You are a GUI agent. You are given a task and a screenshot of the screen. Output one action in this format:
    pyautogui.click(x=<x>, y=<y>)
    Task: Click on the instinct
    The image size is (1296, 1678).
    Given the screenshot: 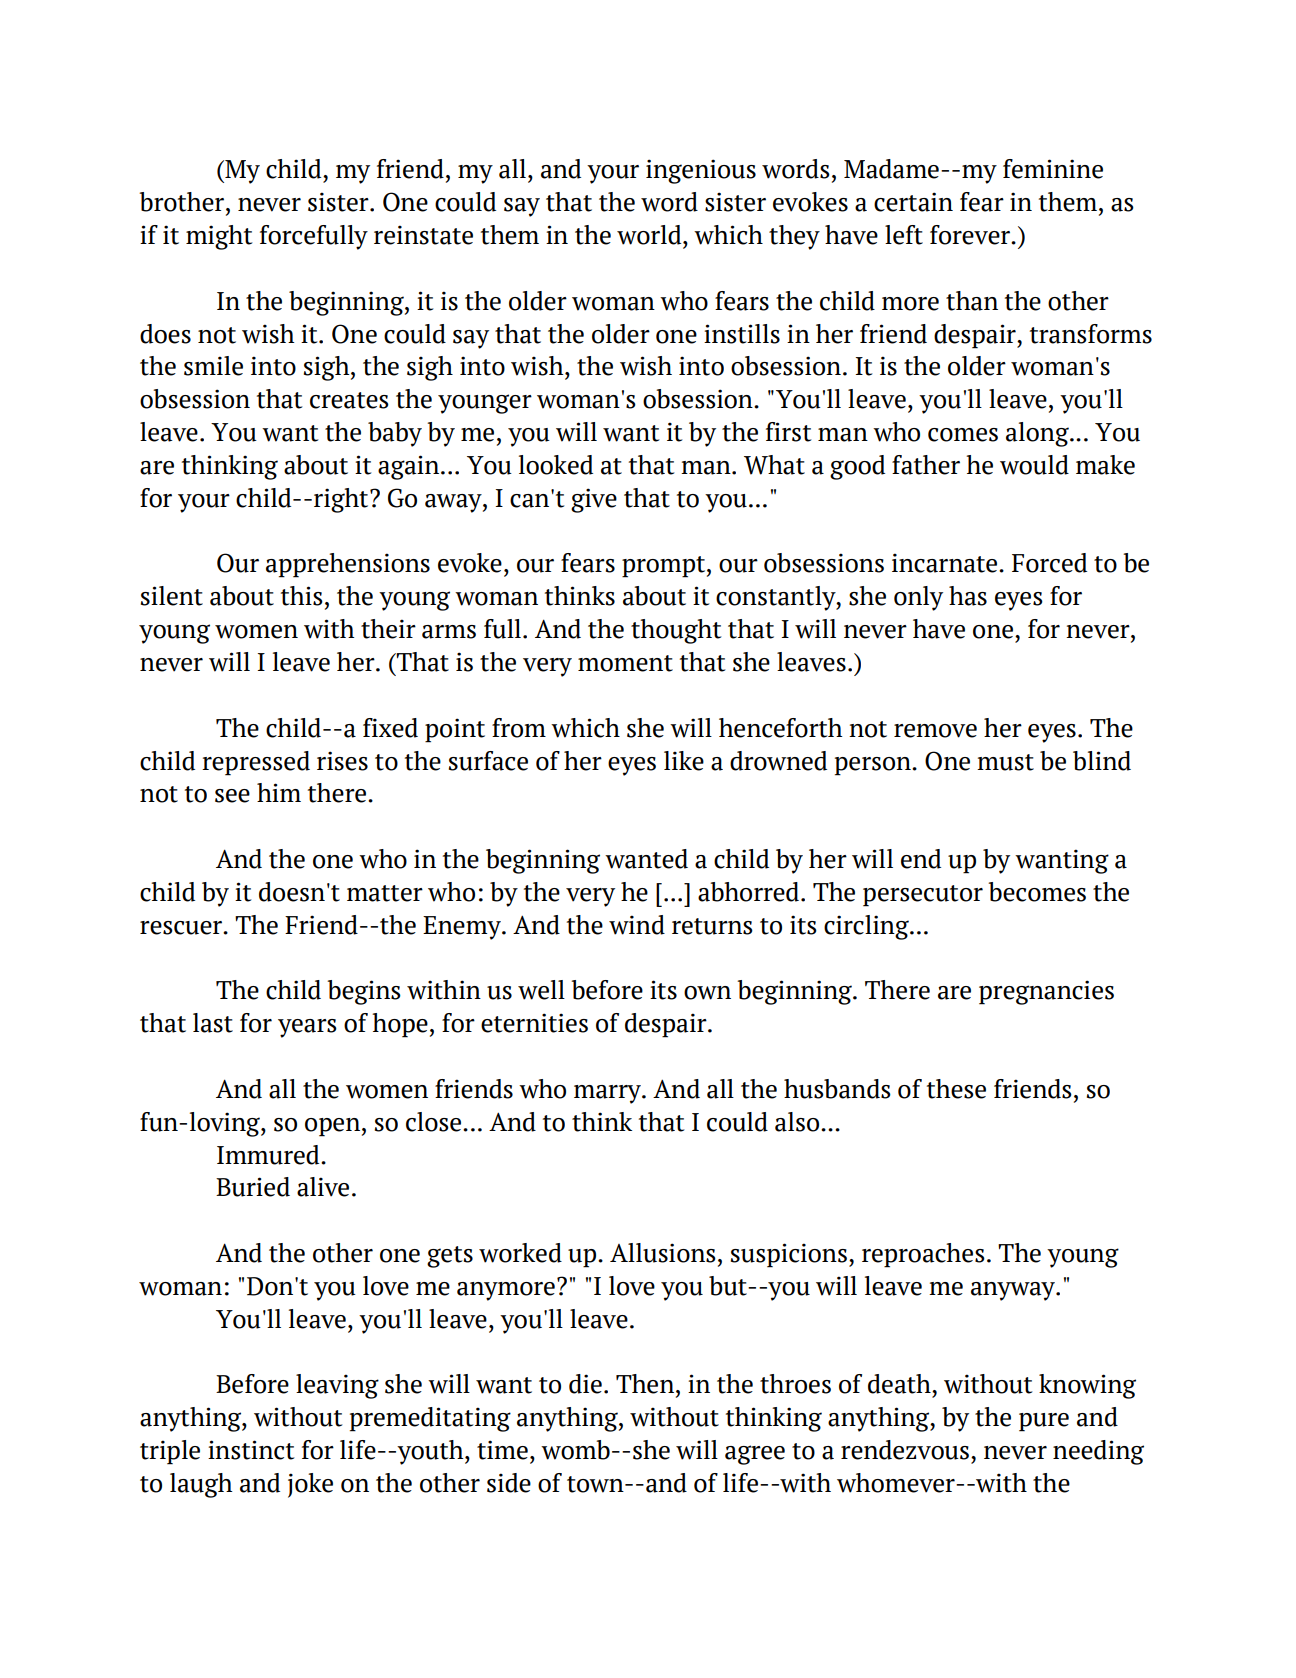 What is the action you would take?
    pyautogui.click(x=251, y=1450)
